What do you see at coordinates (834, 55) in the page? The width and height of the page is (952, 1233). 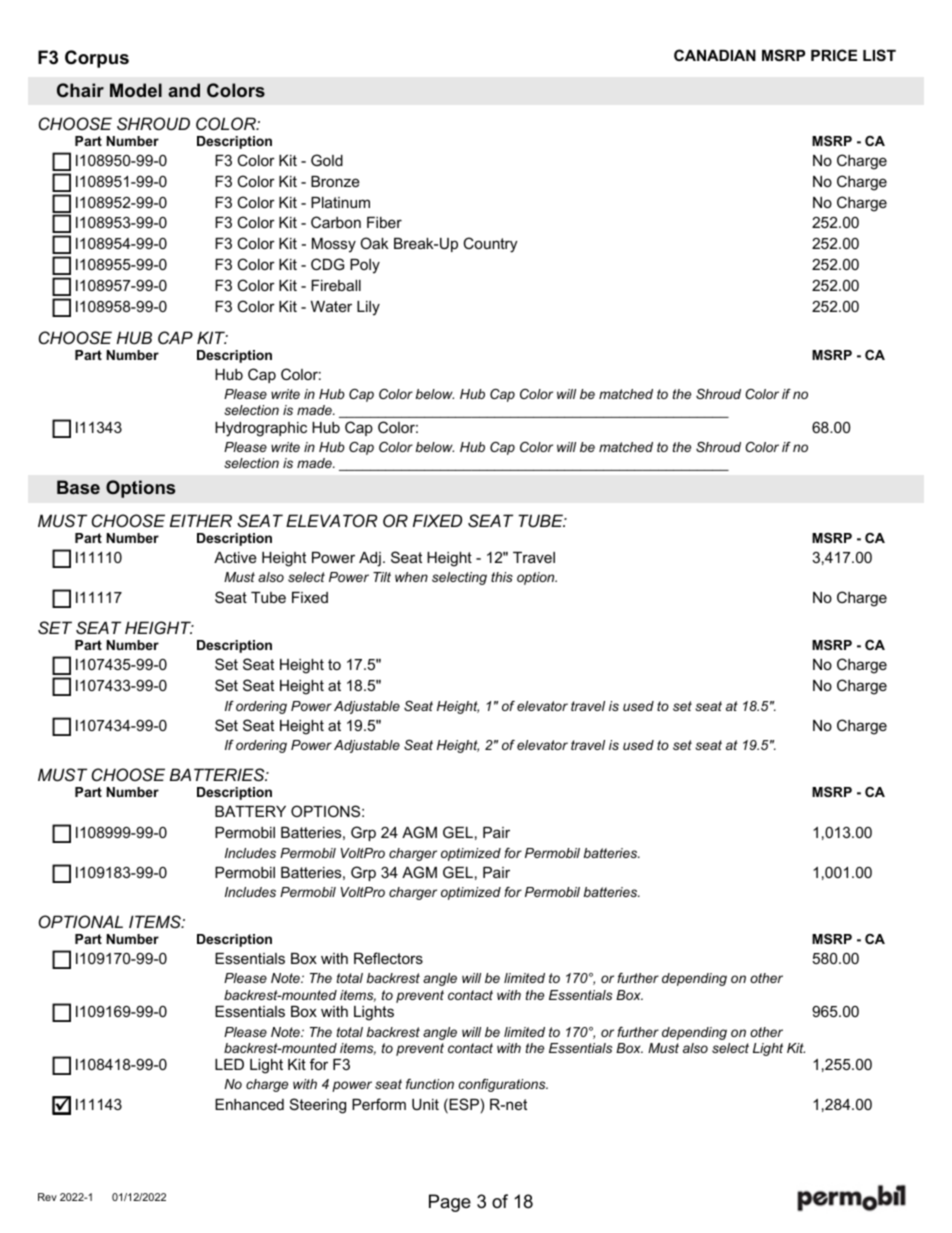 I see `PRICE` at bounding box center [834, 55].
